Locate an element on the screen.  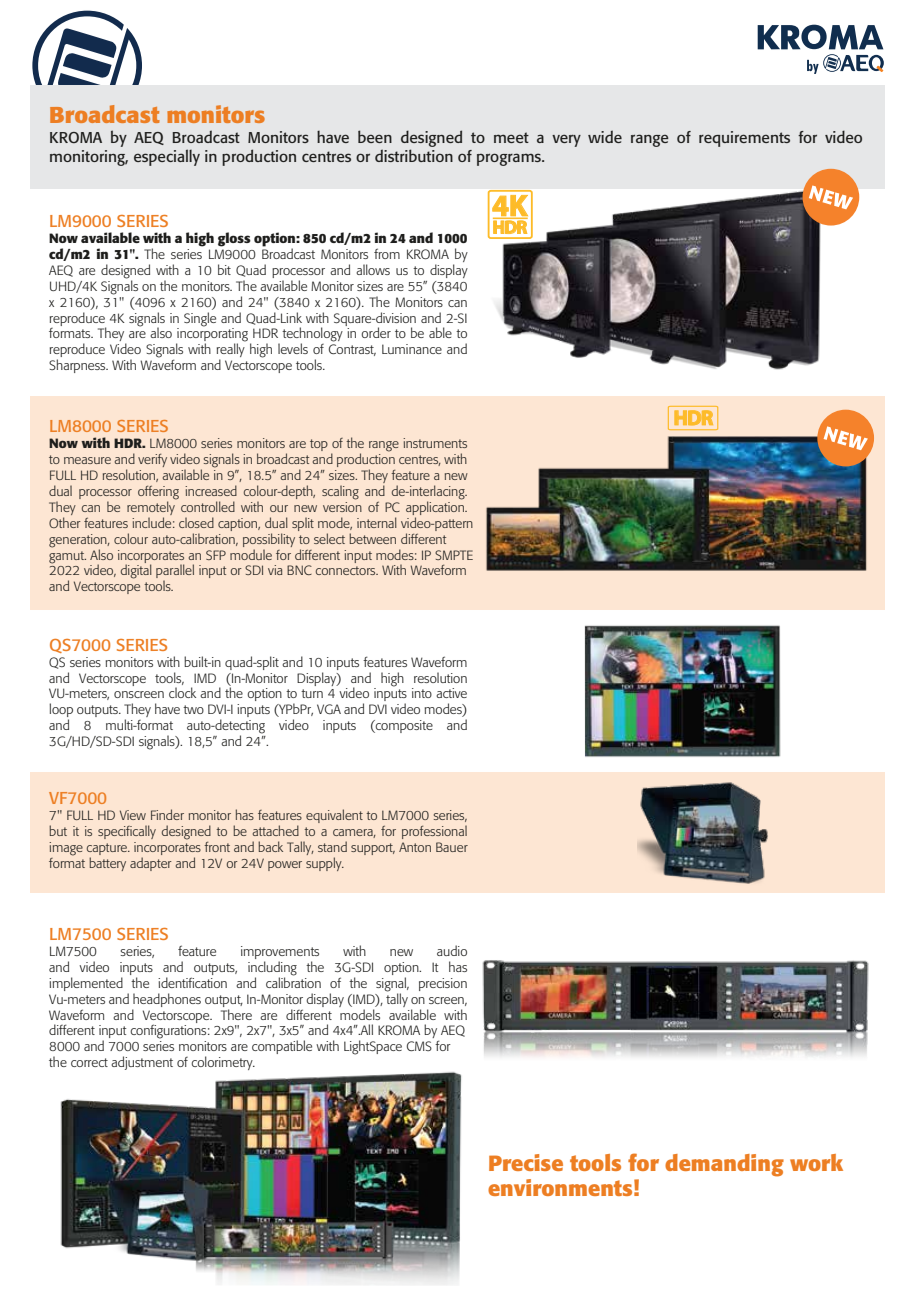
professional is located at coordinates (434, 832).
